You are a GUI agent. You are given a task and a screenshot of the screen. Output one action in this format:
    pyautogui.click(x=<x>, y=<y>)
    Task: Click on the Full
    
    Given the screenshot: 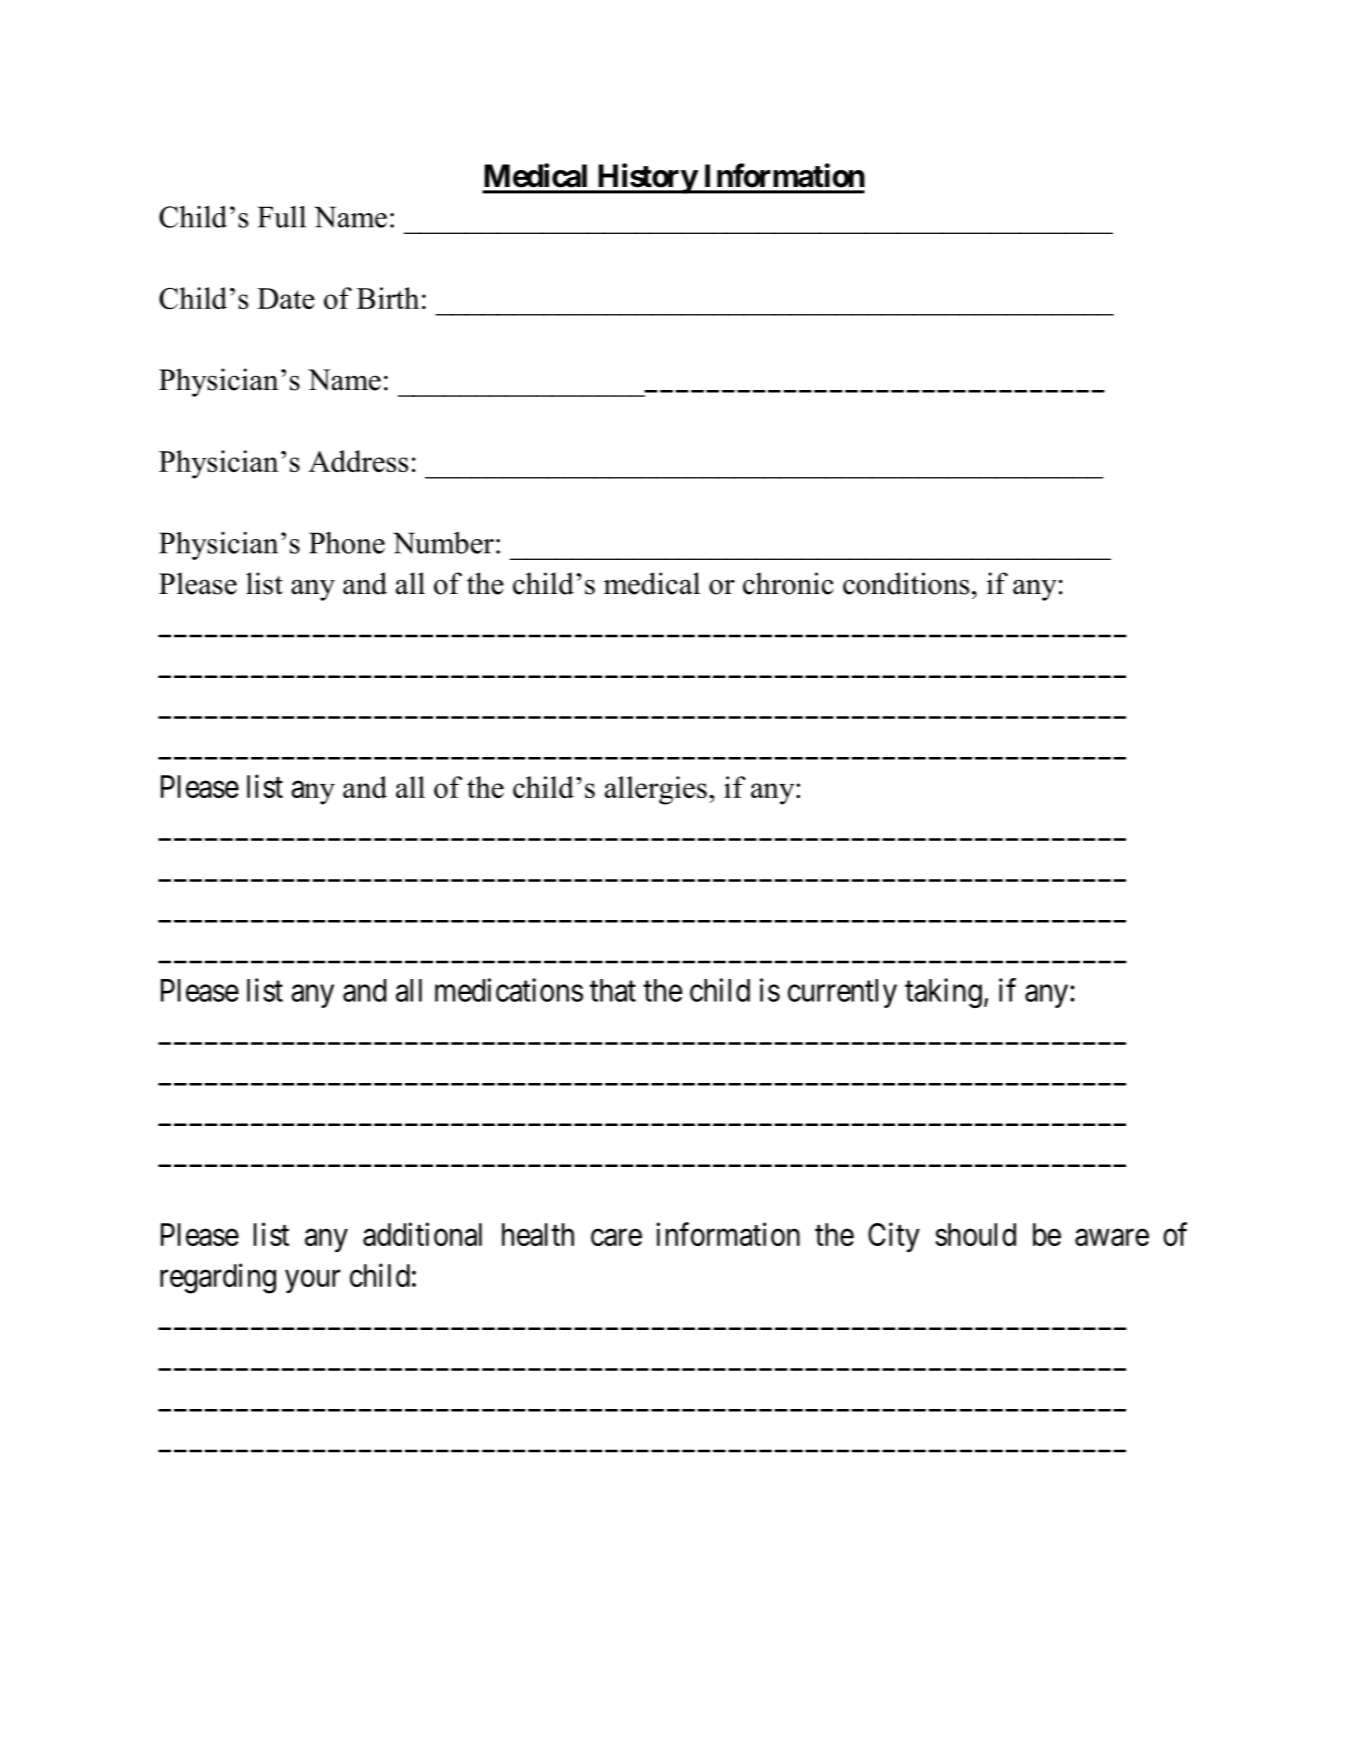 What is the action you would take?
    pyautogui.click(x=282, y=217)
